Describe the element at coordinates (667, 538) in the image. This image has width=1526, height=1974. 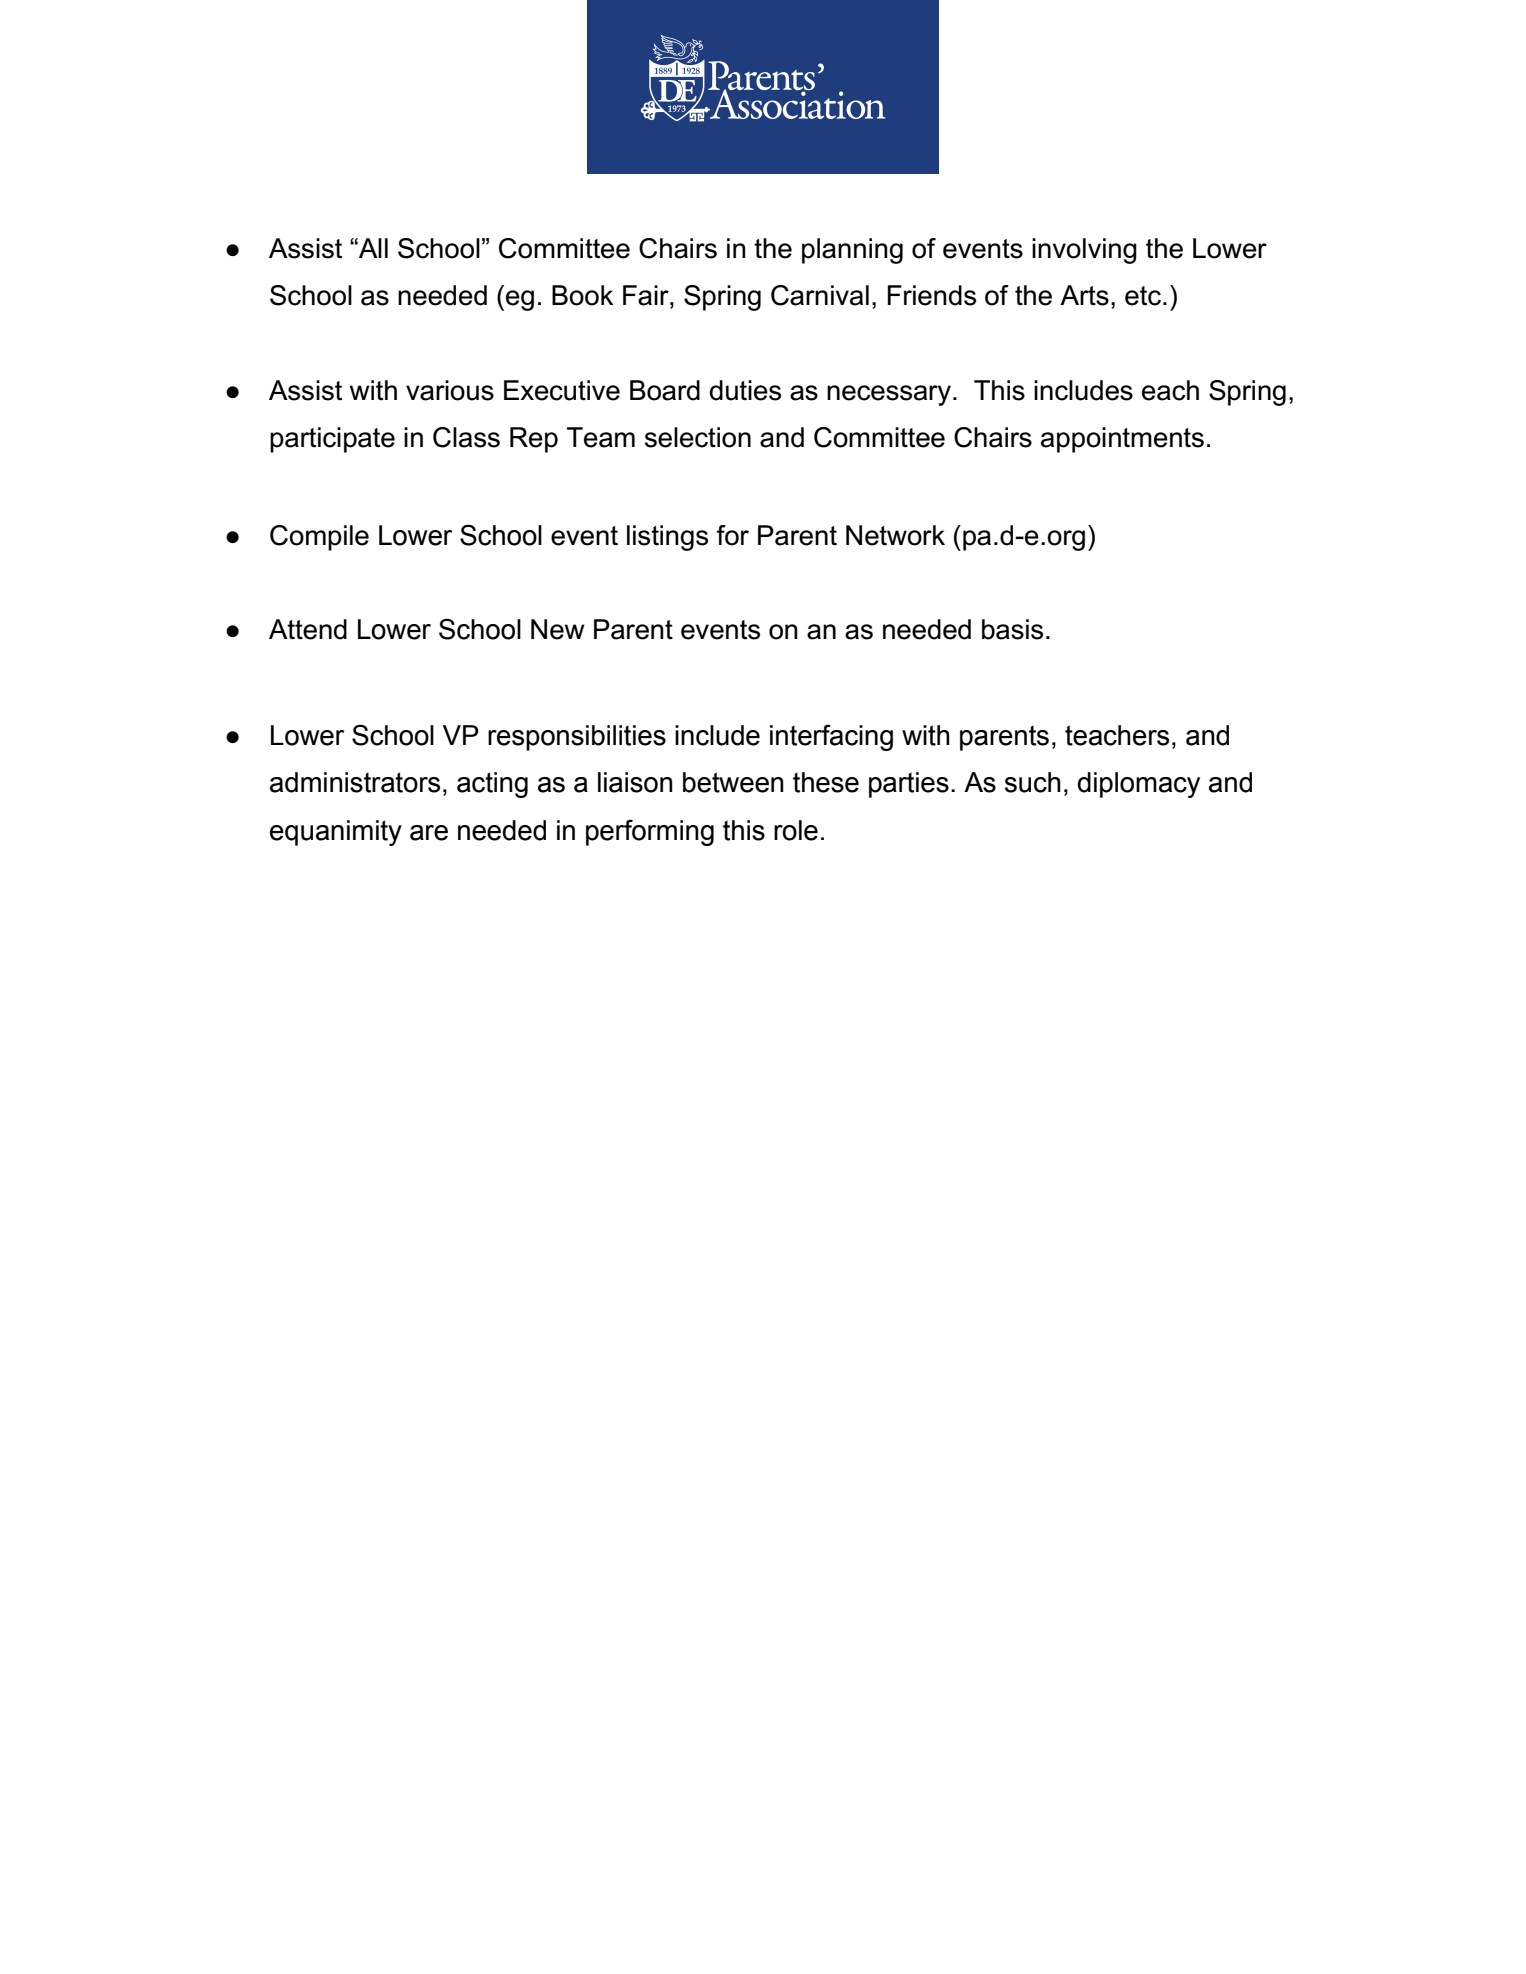
I see `listings` at that location.
